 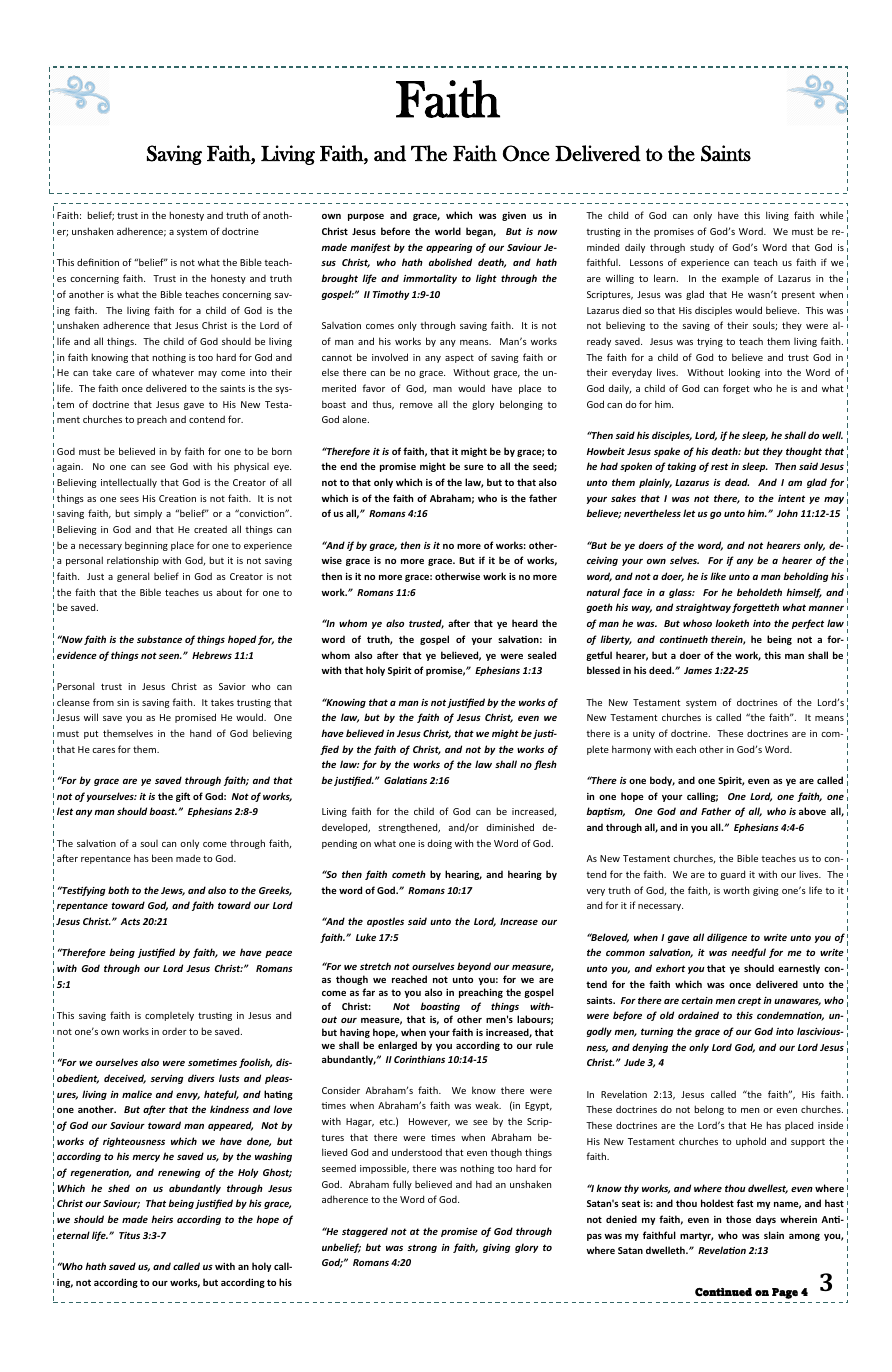 I want to click on Titus, so click(x=129, y=1235).
